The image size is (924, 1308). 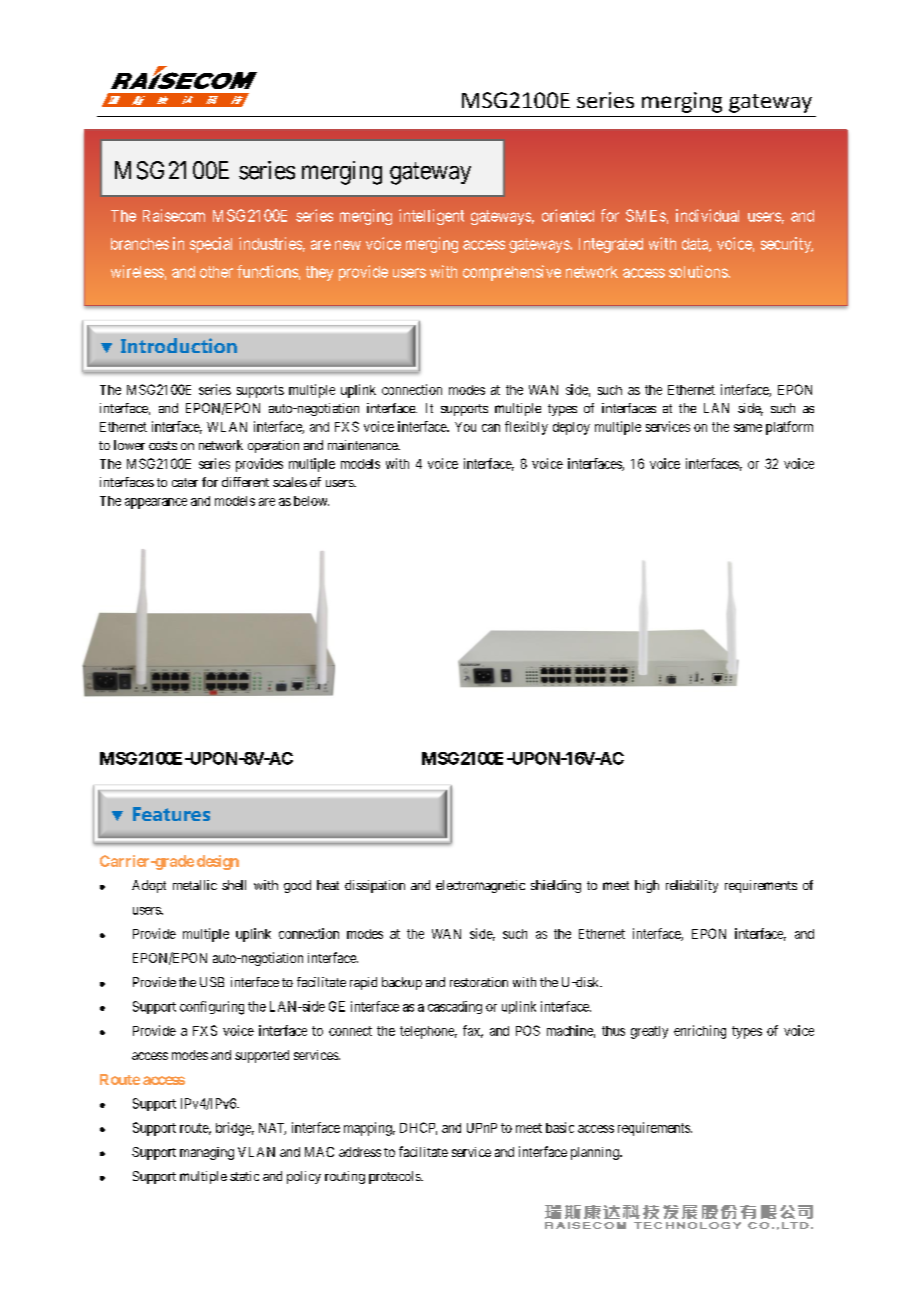 What do you see at coordinates (418, 1128) in the image?
I see `DHCP` at bounding box center [418, 1128].
